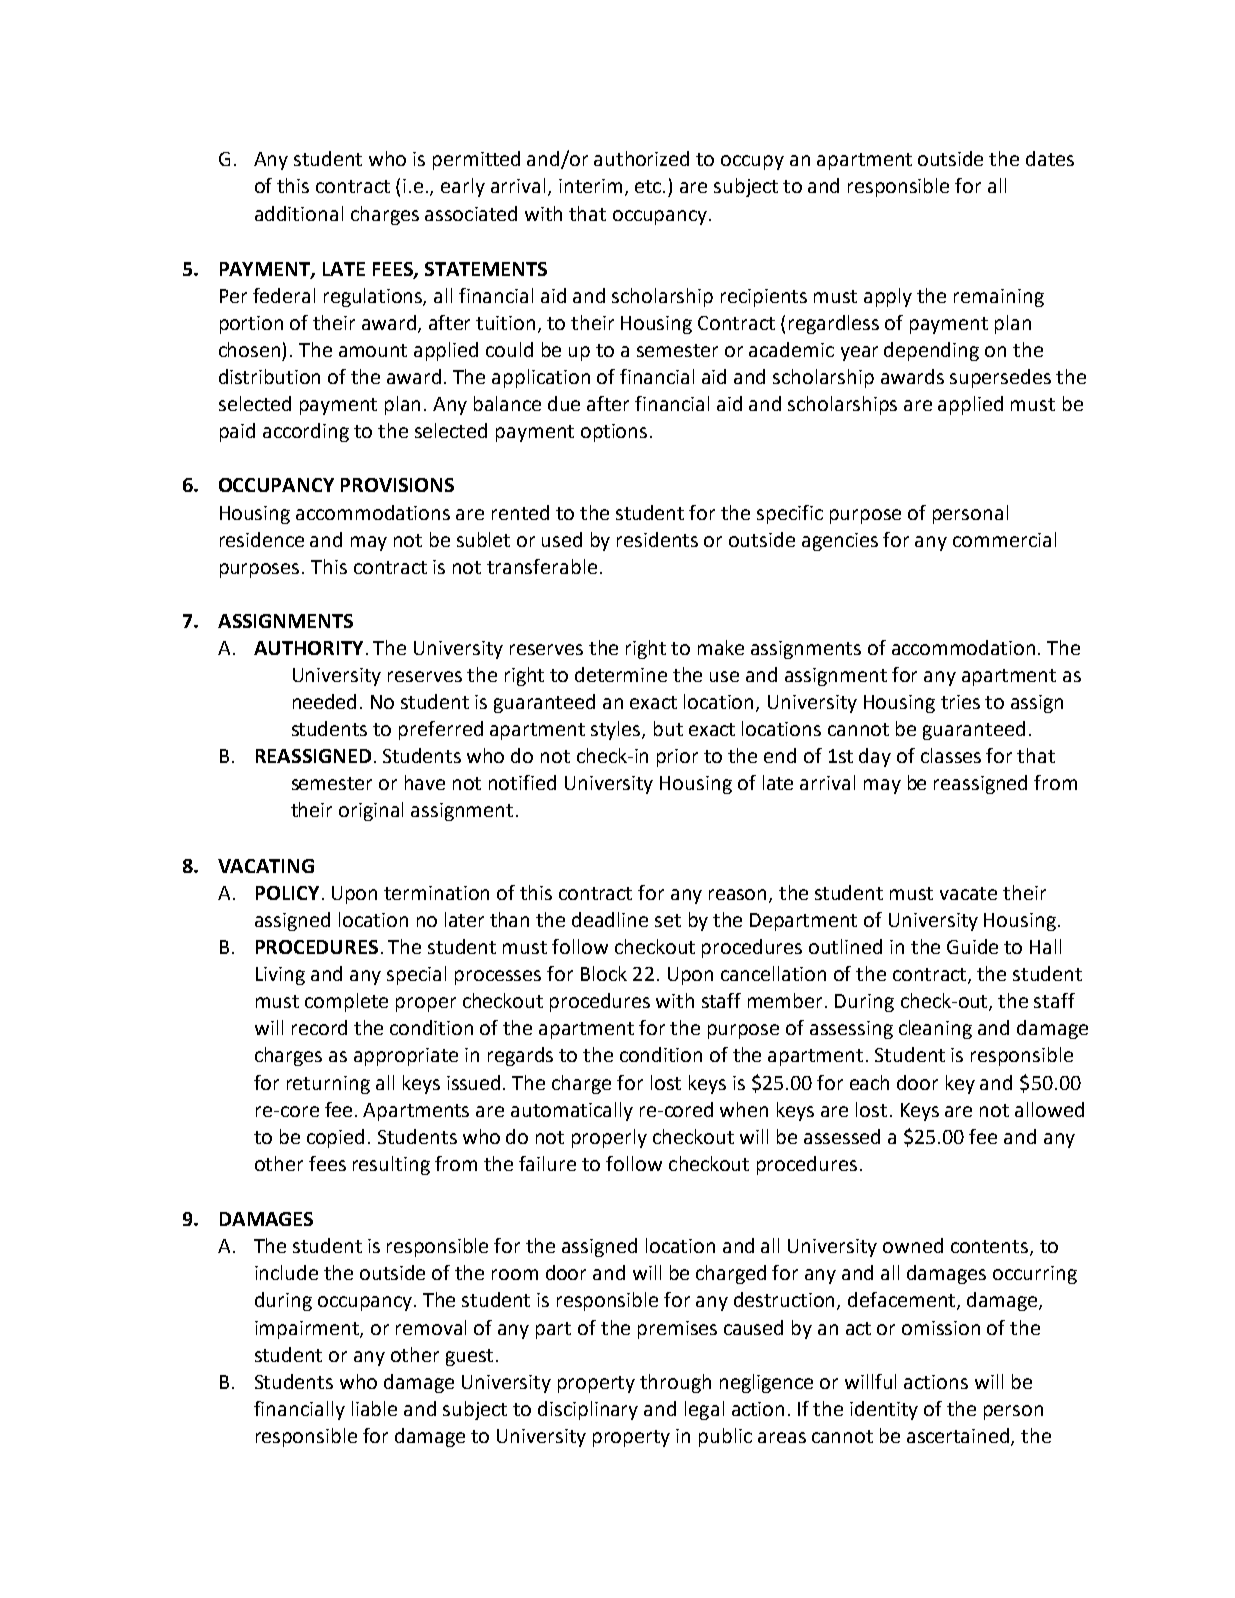 This document has height=1598, width=1235. Describe the element at coordinates (657, 539) in the document. I see `residents` at that location.
